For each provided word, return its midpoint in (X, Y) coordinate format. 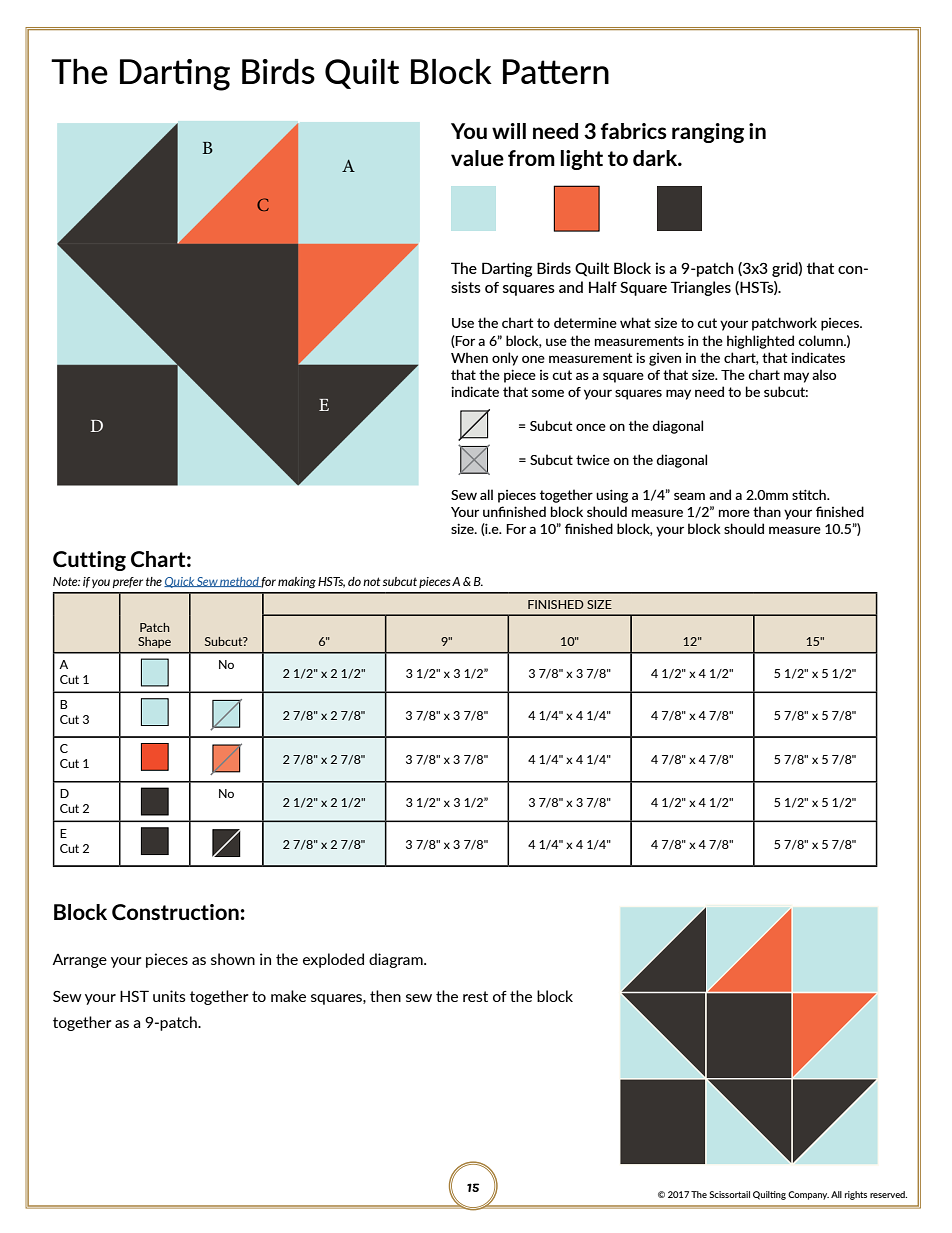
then (385, 996)
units (169, 996)
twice (593, 460)
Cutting (89, 561)
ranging (708, 133)
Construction (175, 912)
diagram (397, 960)
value (477, 158)
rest (475, 996)
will (509, 131)
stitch (810, 494)
